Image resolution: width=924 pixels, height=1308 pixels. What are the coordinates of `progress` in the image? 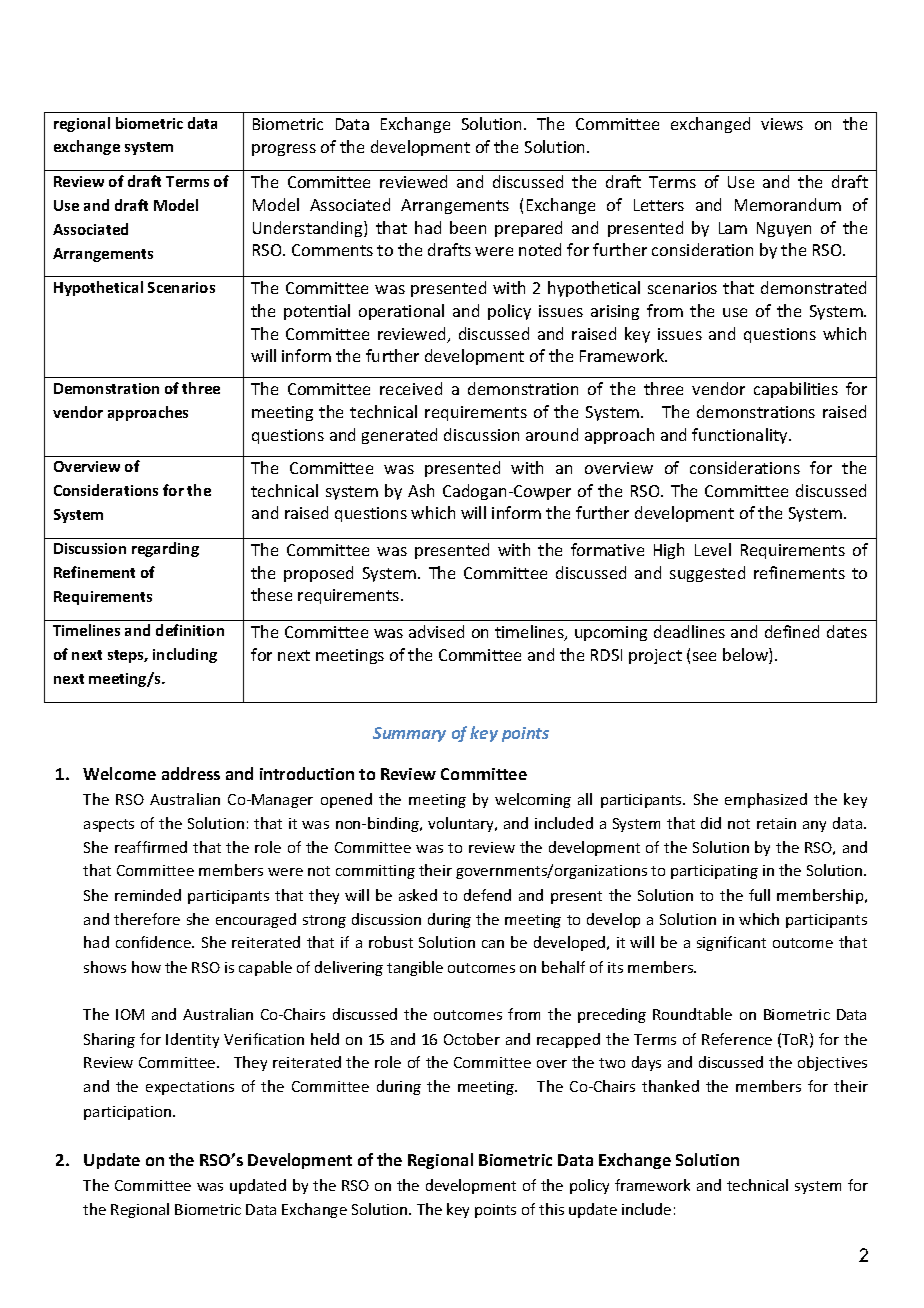 It's located at (284, 150).
